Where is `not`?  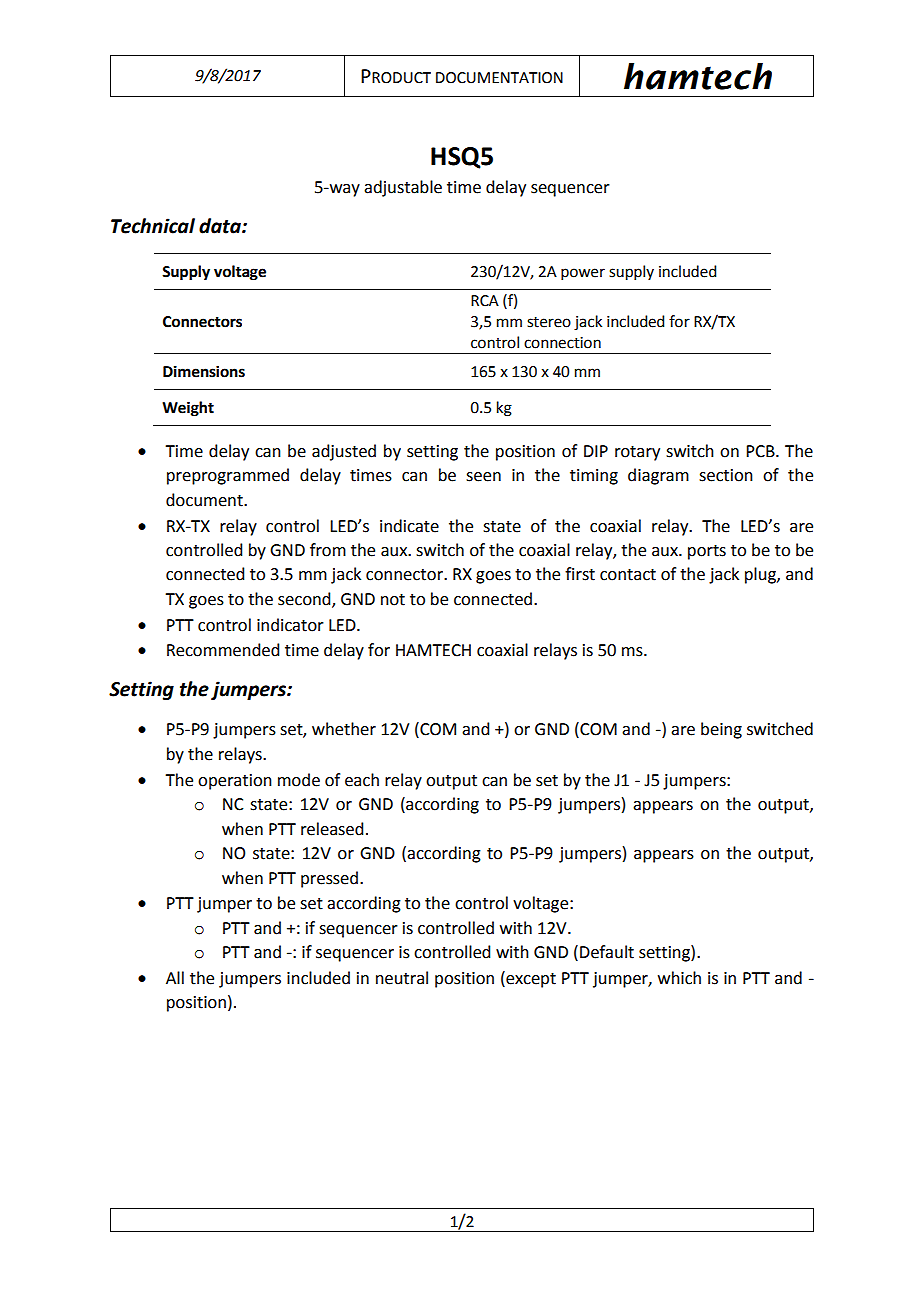 not is located at coordinates (393, 600).
